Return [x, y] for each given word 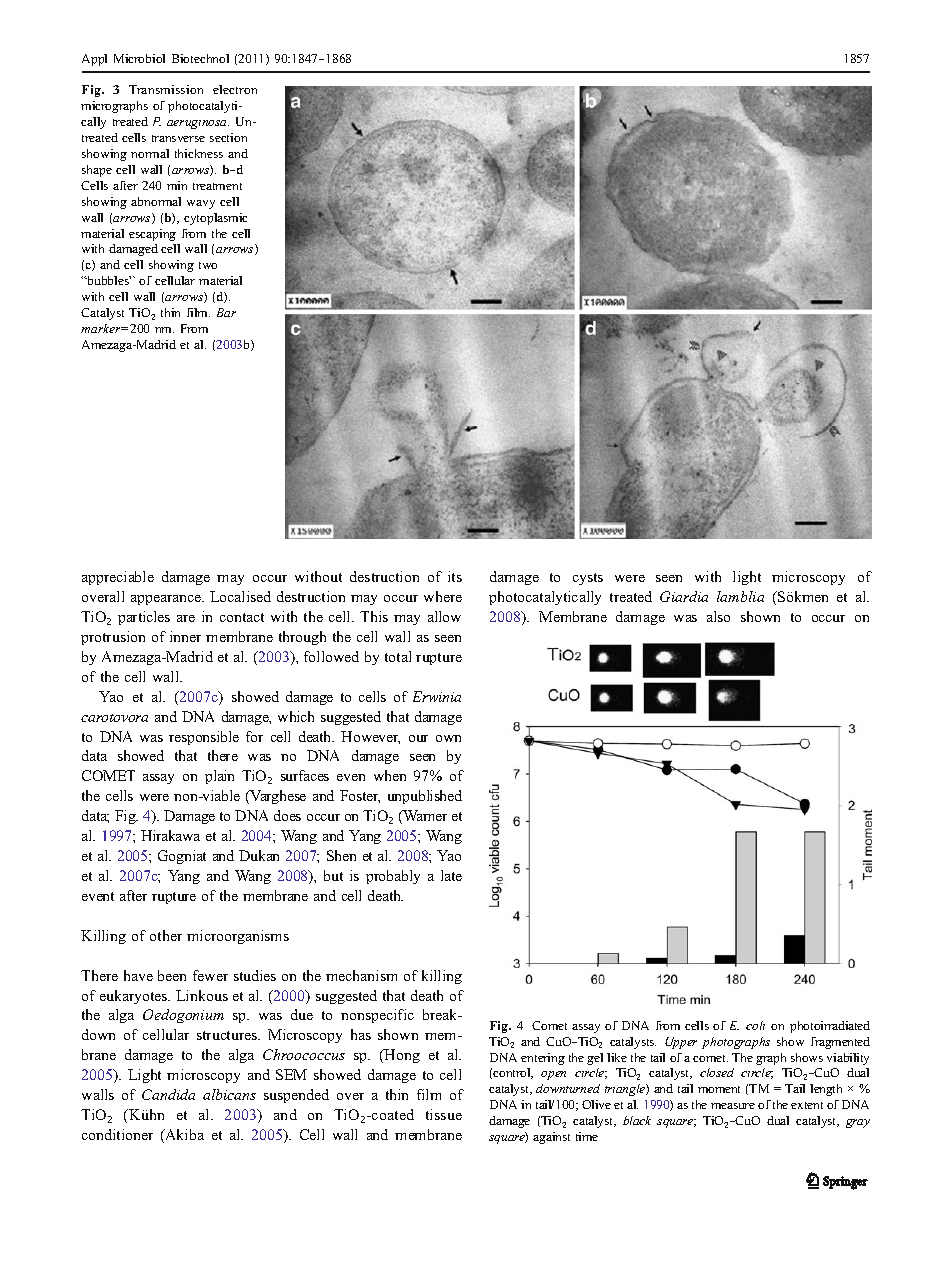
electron [235, 89]
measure [733, 1106]
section [228, 137]
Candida [168, 1094]
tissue [444, 1114]
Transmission [166, 89]
